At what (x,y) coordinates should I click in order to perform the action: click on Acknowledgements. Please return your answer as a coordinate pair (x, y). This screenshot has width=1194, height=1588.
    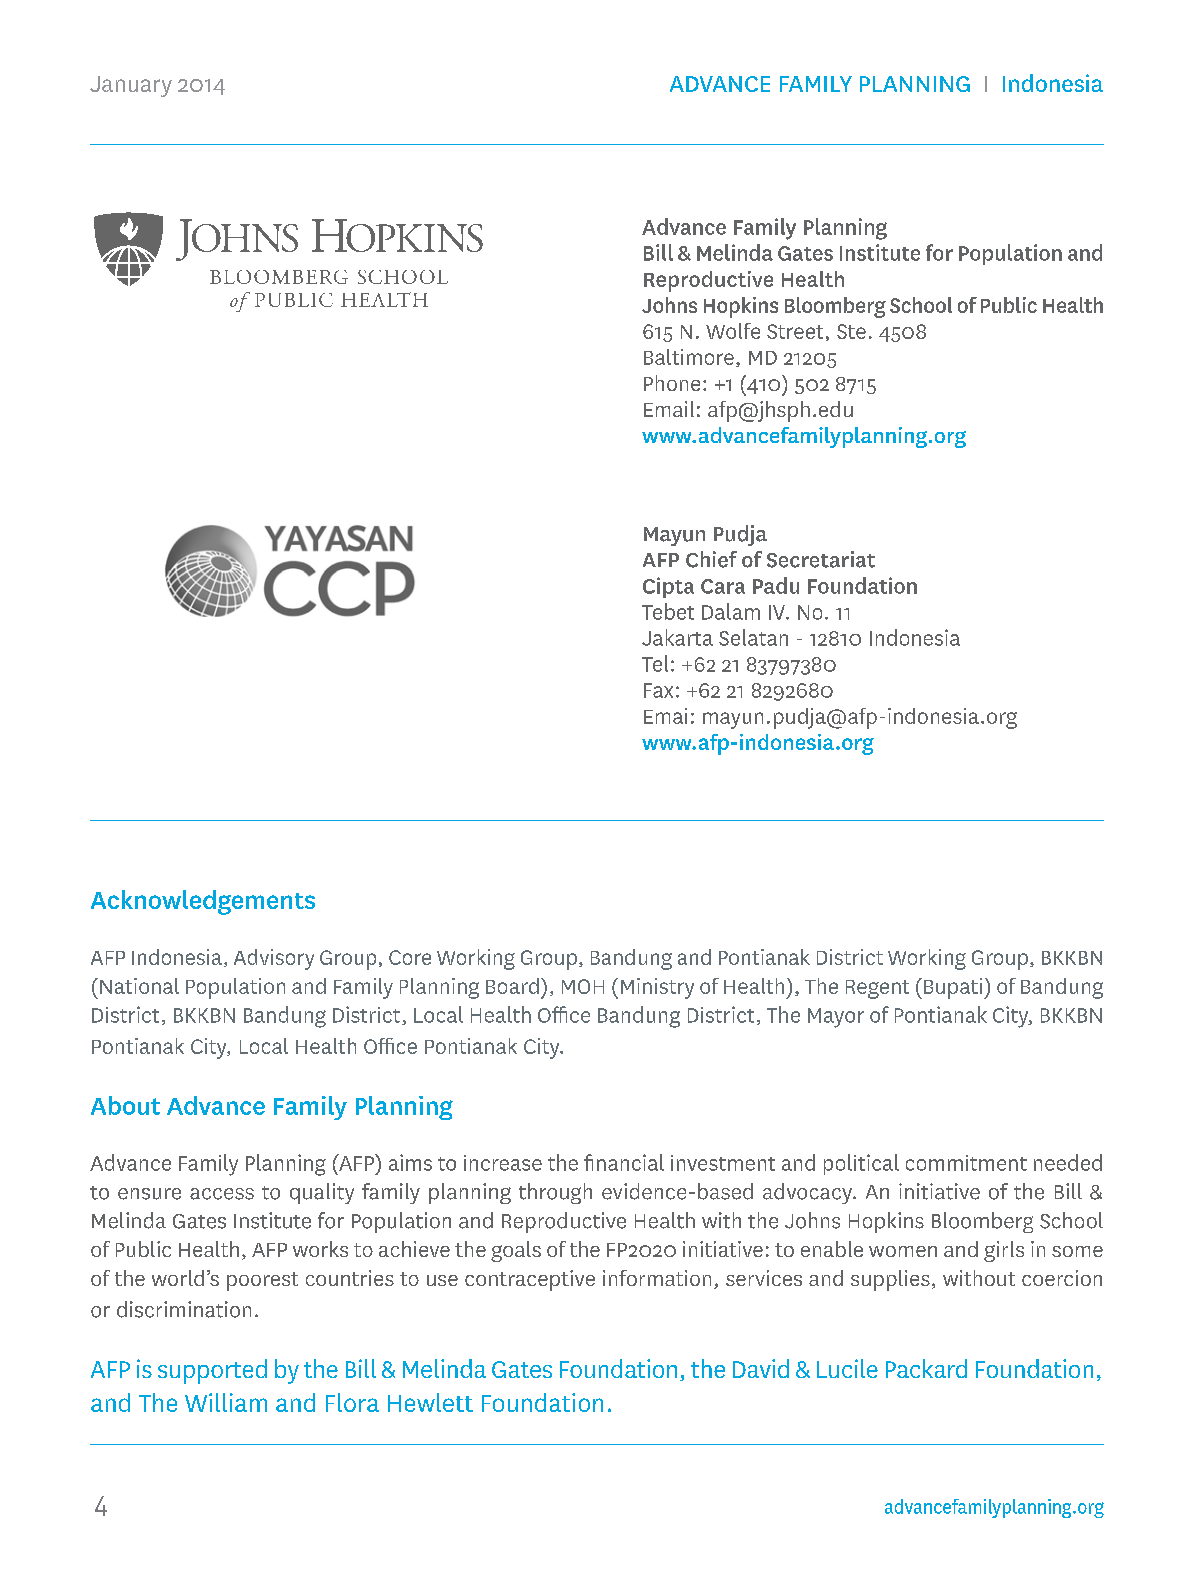
    Looking at the image, I should click on (203, 902).
